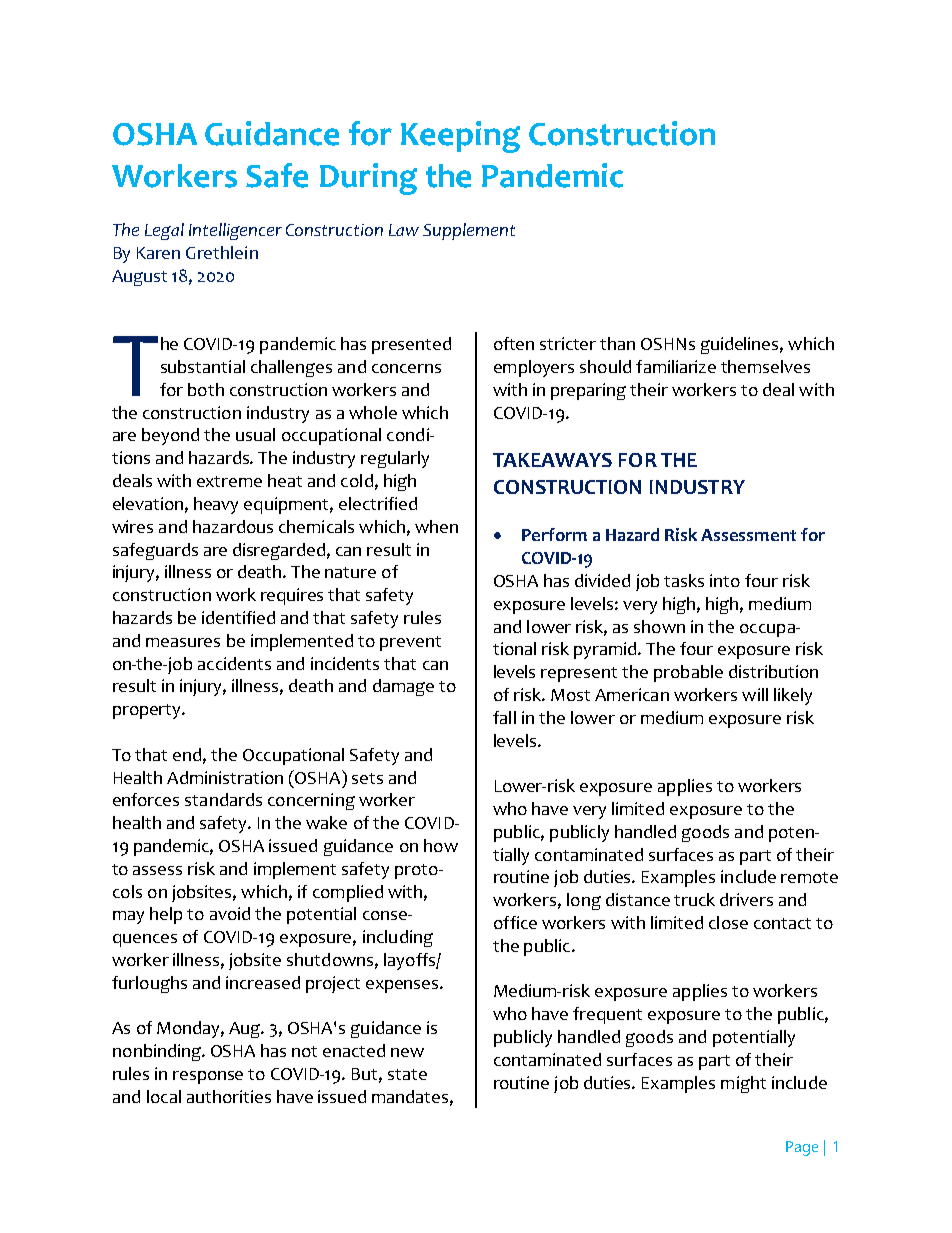 The image size is (952, 1233). What do you see at coordinates (746, 899) in the document?
I see `drivers` at bounding box center [746, 899].
